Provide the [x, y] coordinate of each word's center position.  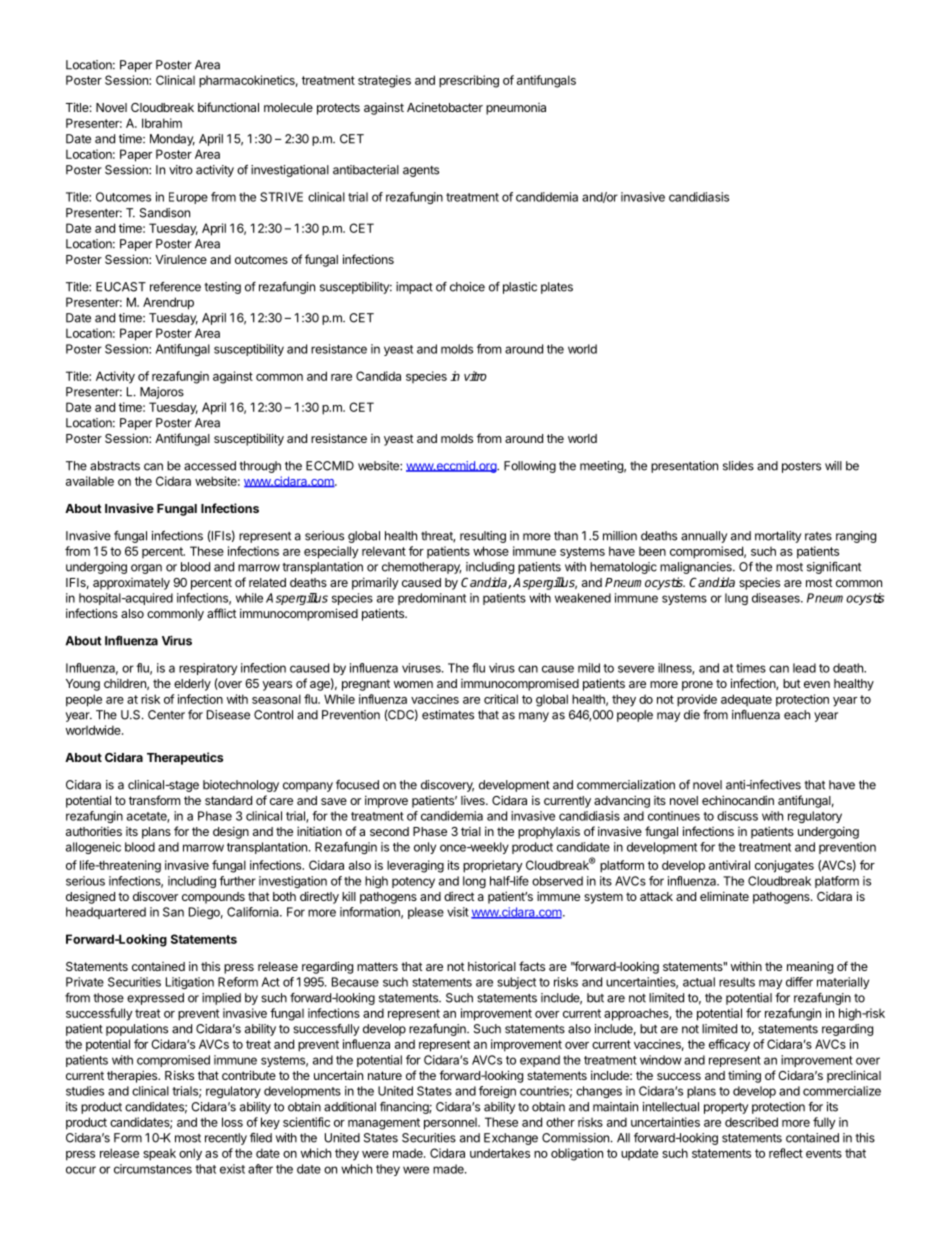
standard [228, 800]
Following [530, 467]
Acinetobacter [445, 107]
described [751, 1122]
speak [159, 1155]
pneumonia [516, 109]
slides [738, 466]
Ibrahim [162, 123]
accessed [210, 466]
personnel [451, 1124]
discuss [737, 816]
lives [474, 800]
